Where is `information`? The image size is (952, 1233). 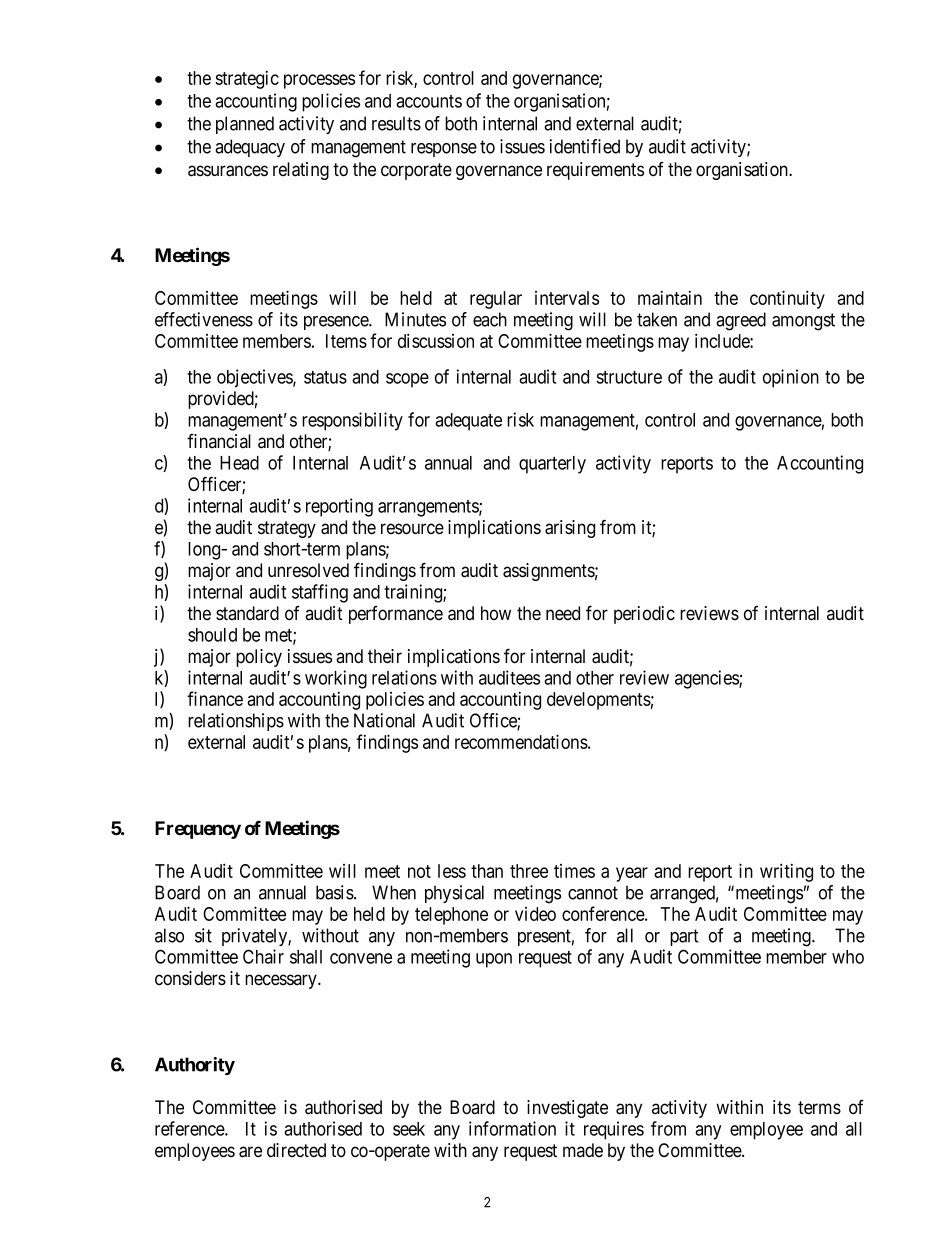
information is located at coordinates (512, 1128).
